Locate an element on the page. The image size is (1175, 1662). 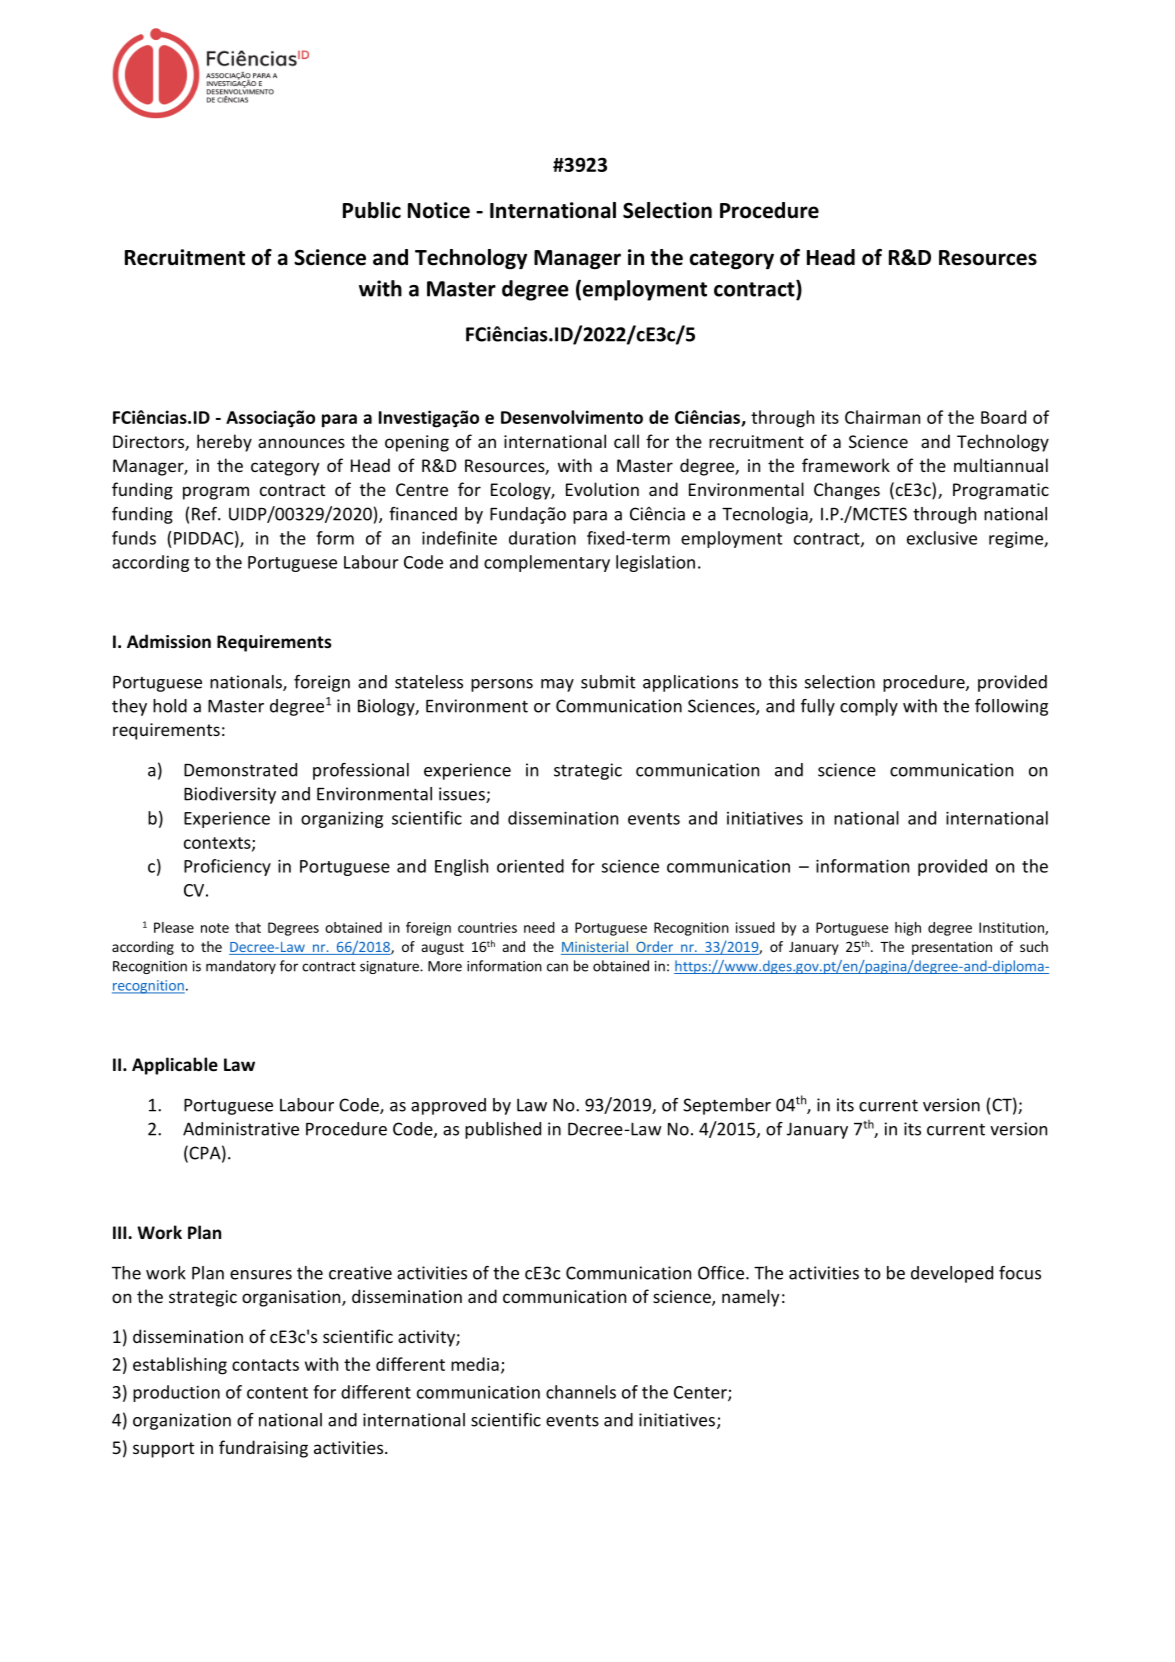
submit is located at coordinates (608, 682).
